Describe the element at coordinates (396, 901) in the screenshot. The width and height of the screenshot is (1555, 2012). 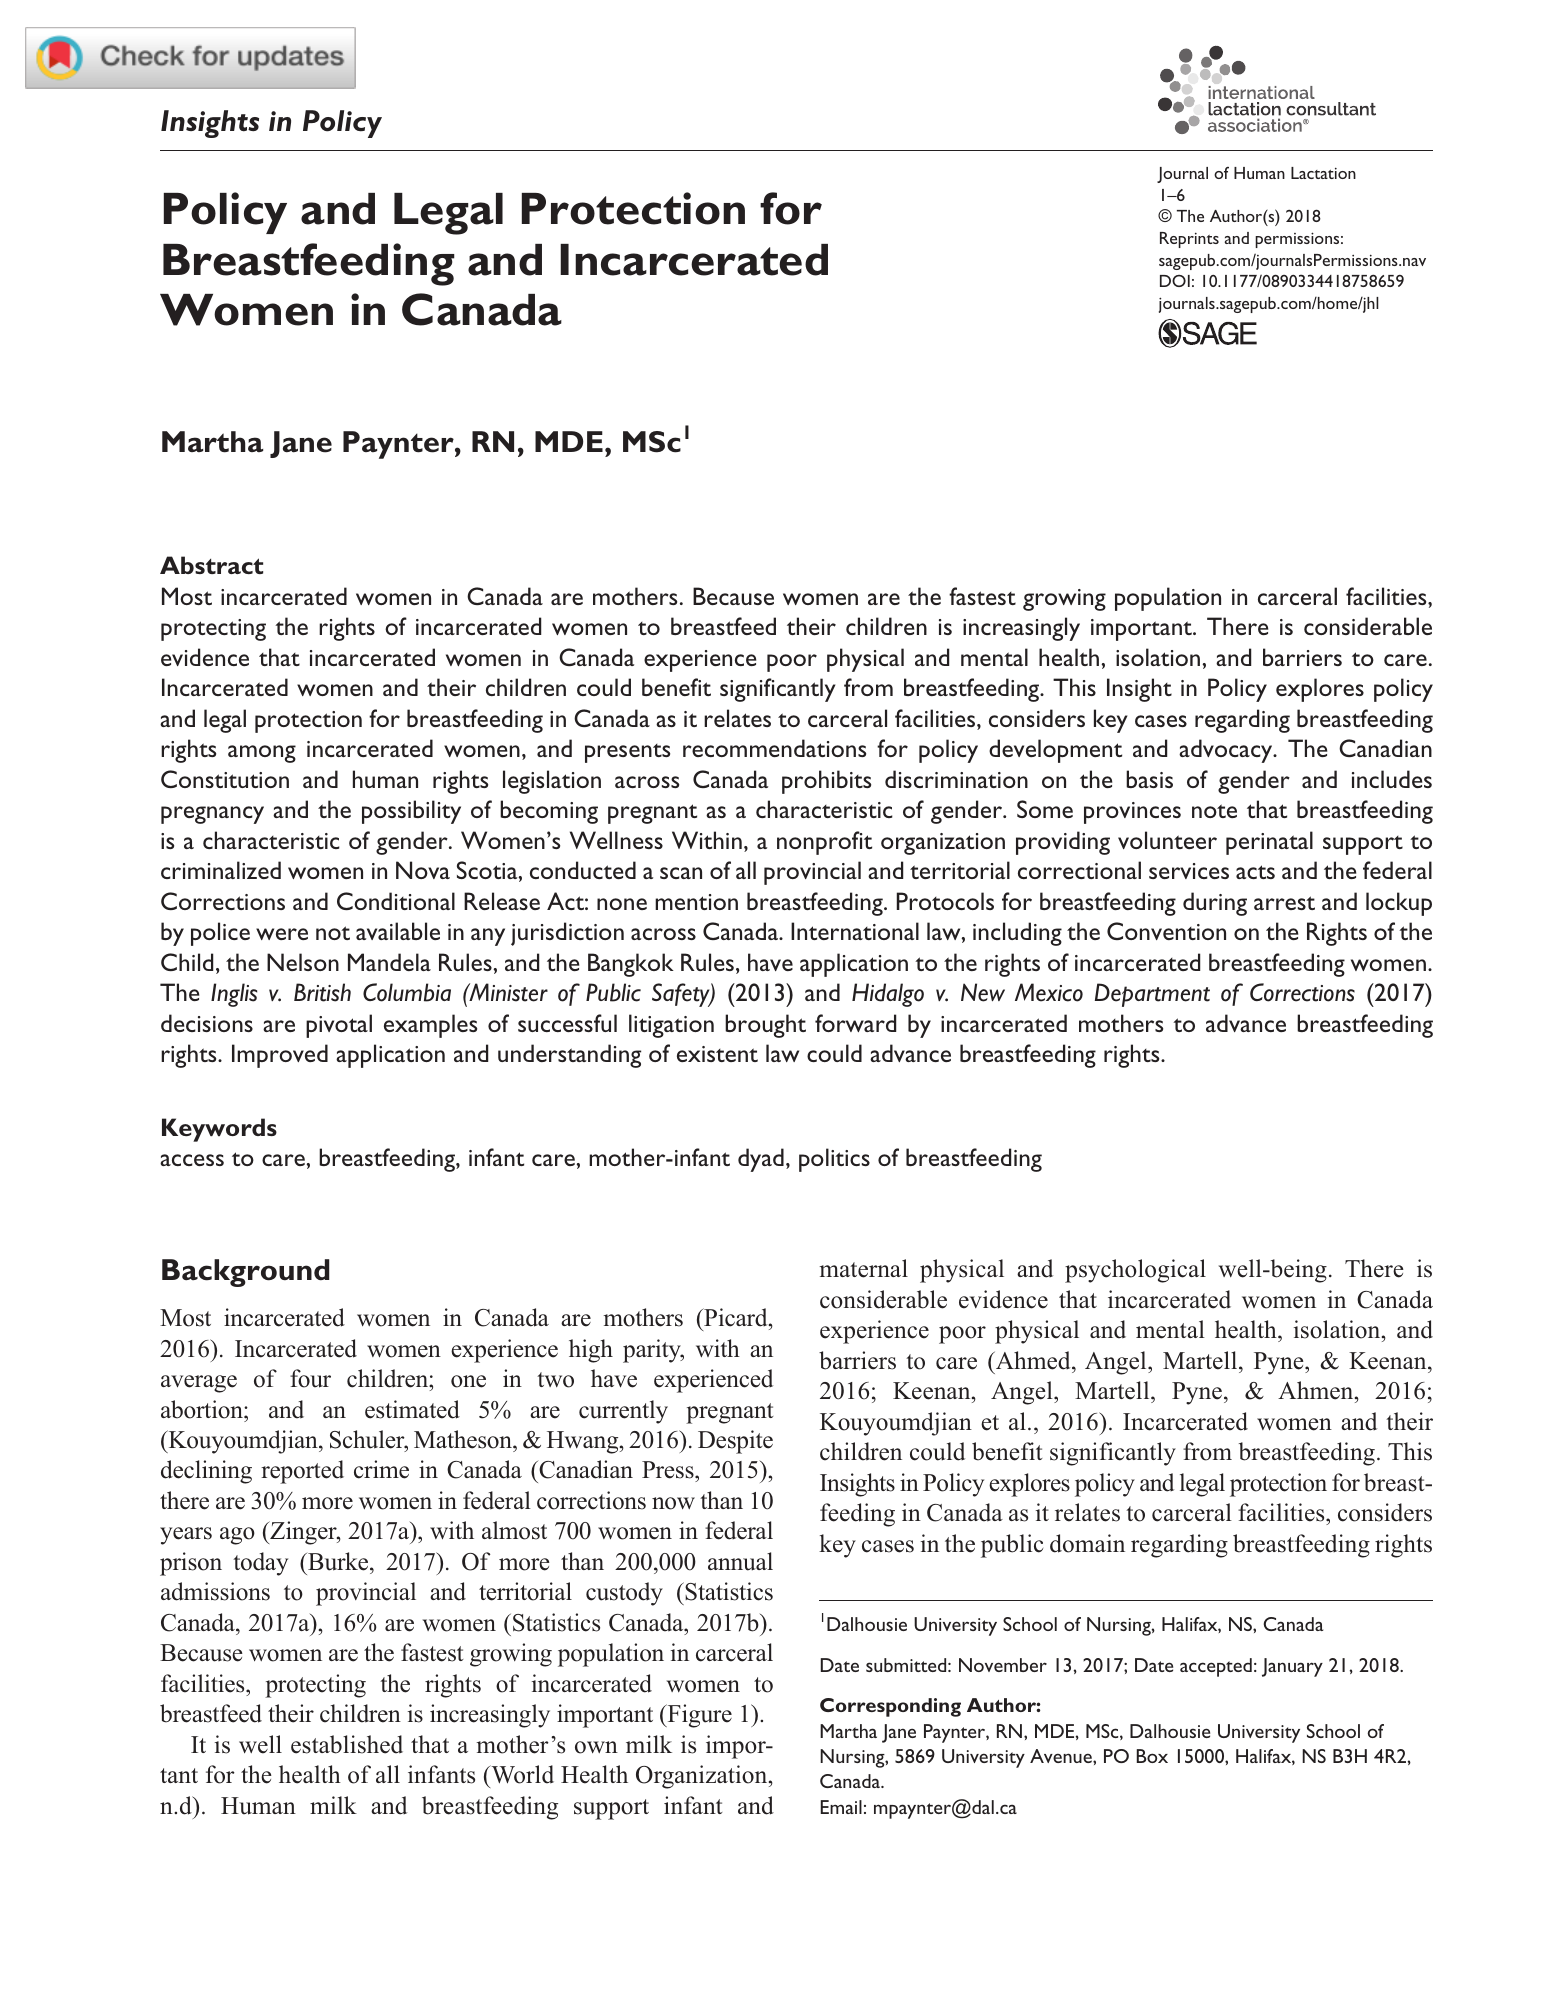
I see `Conditional` at that location.
